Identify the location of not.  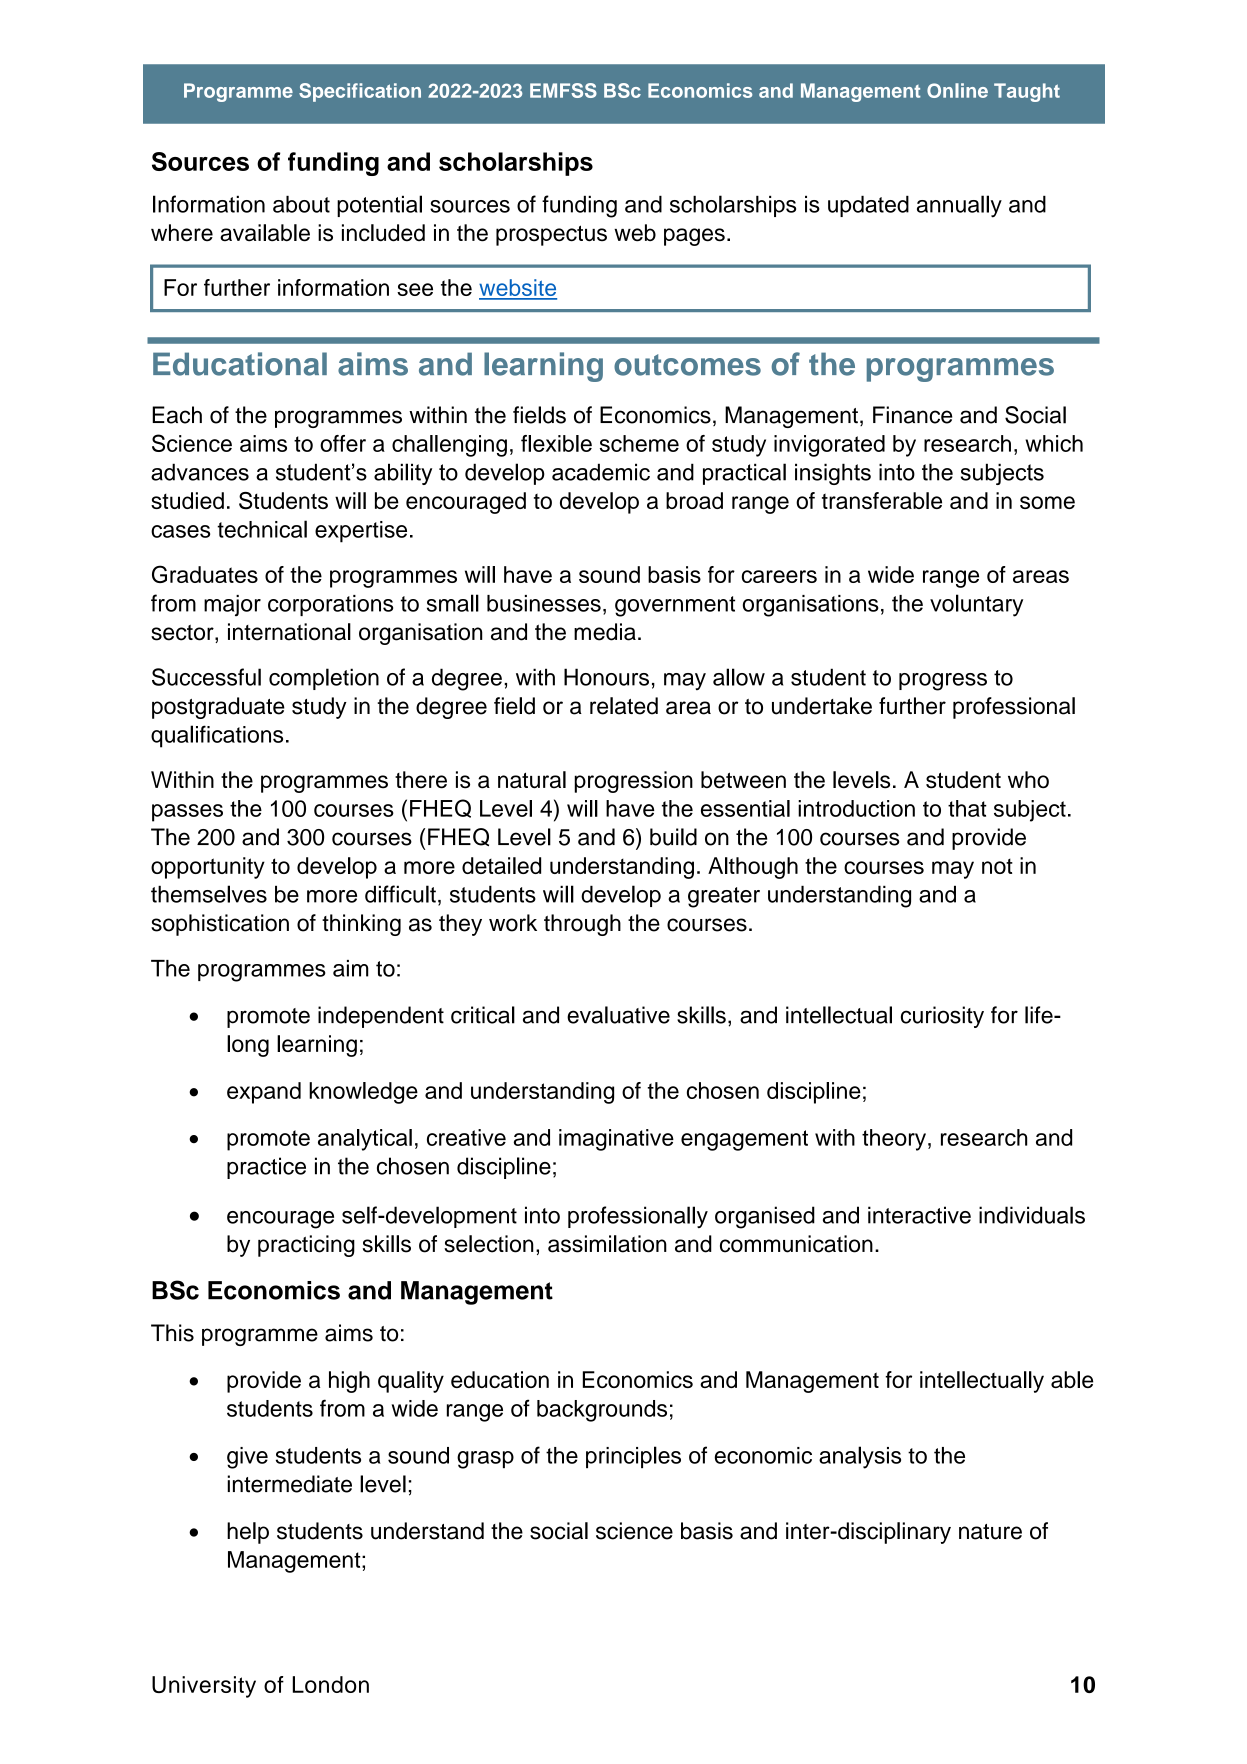
(997, 866).
